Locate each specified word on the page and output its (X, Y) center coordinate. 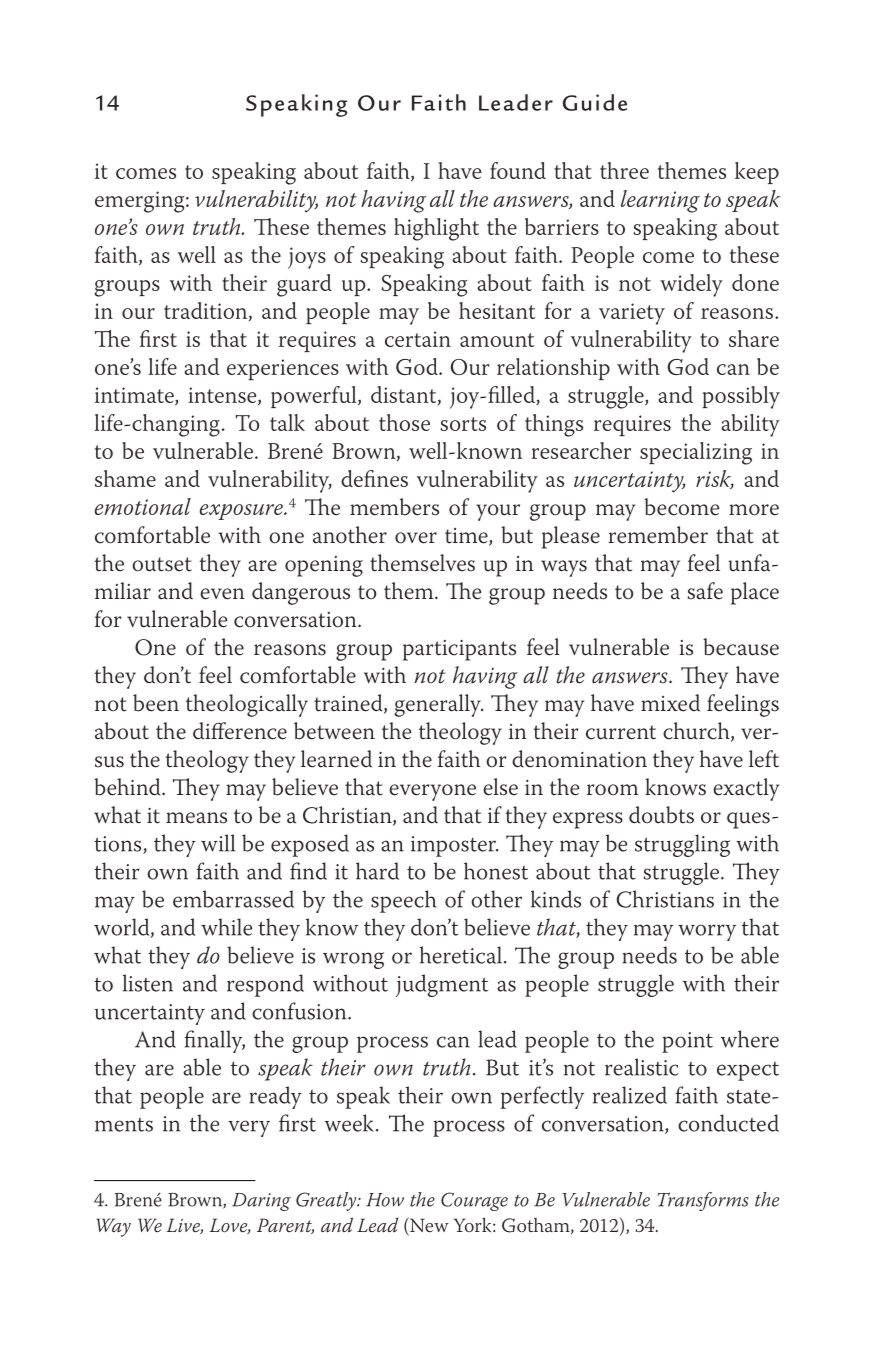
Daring (261, 1202)
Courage (474, 1201)
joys (307, 258)
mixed (670, 703)
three (624, 170)
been (156, 703)
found (518, 170)
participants (459, 650)
